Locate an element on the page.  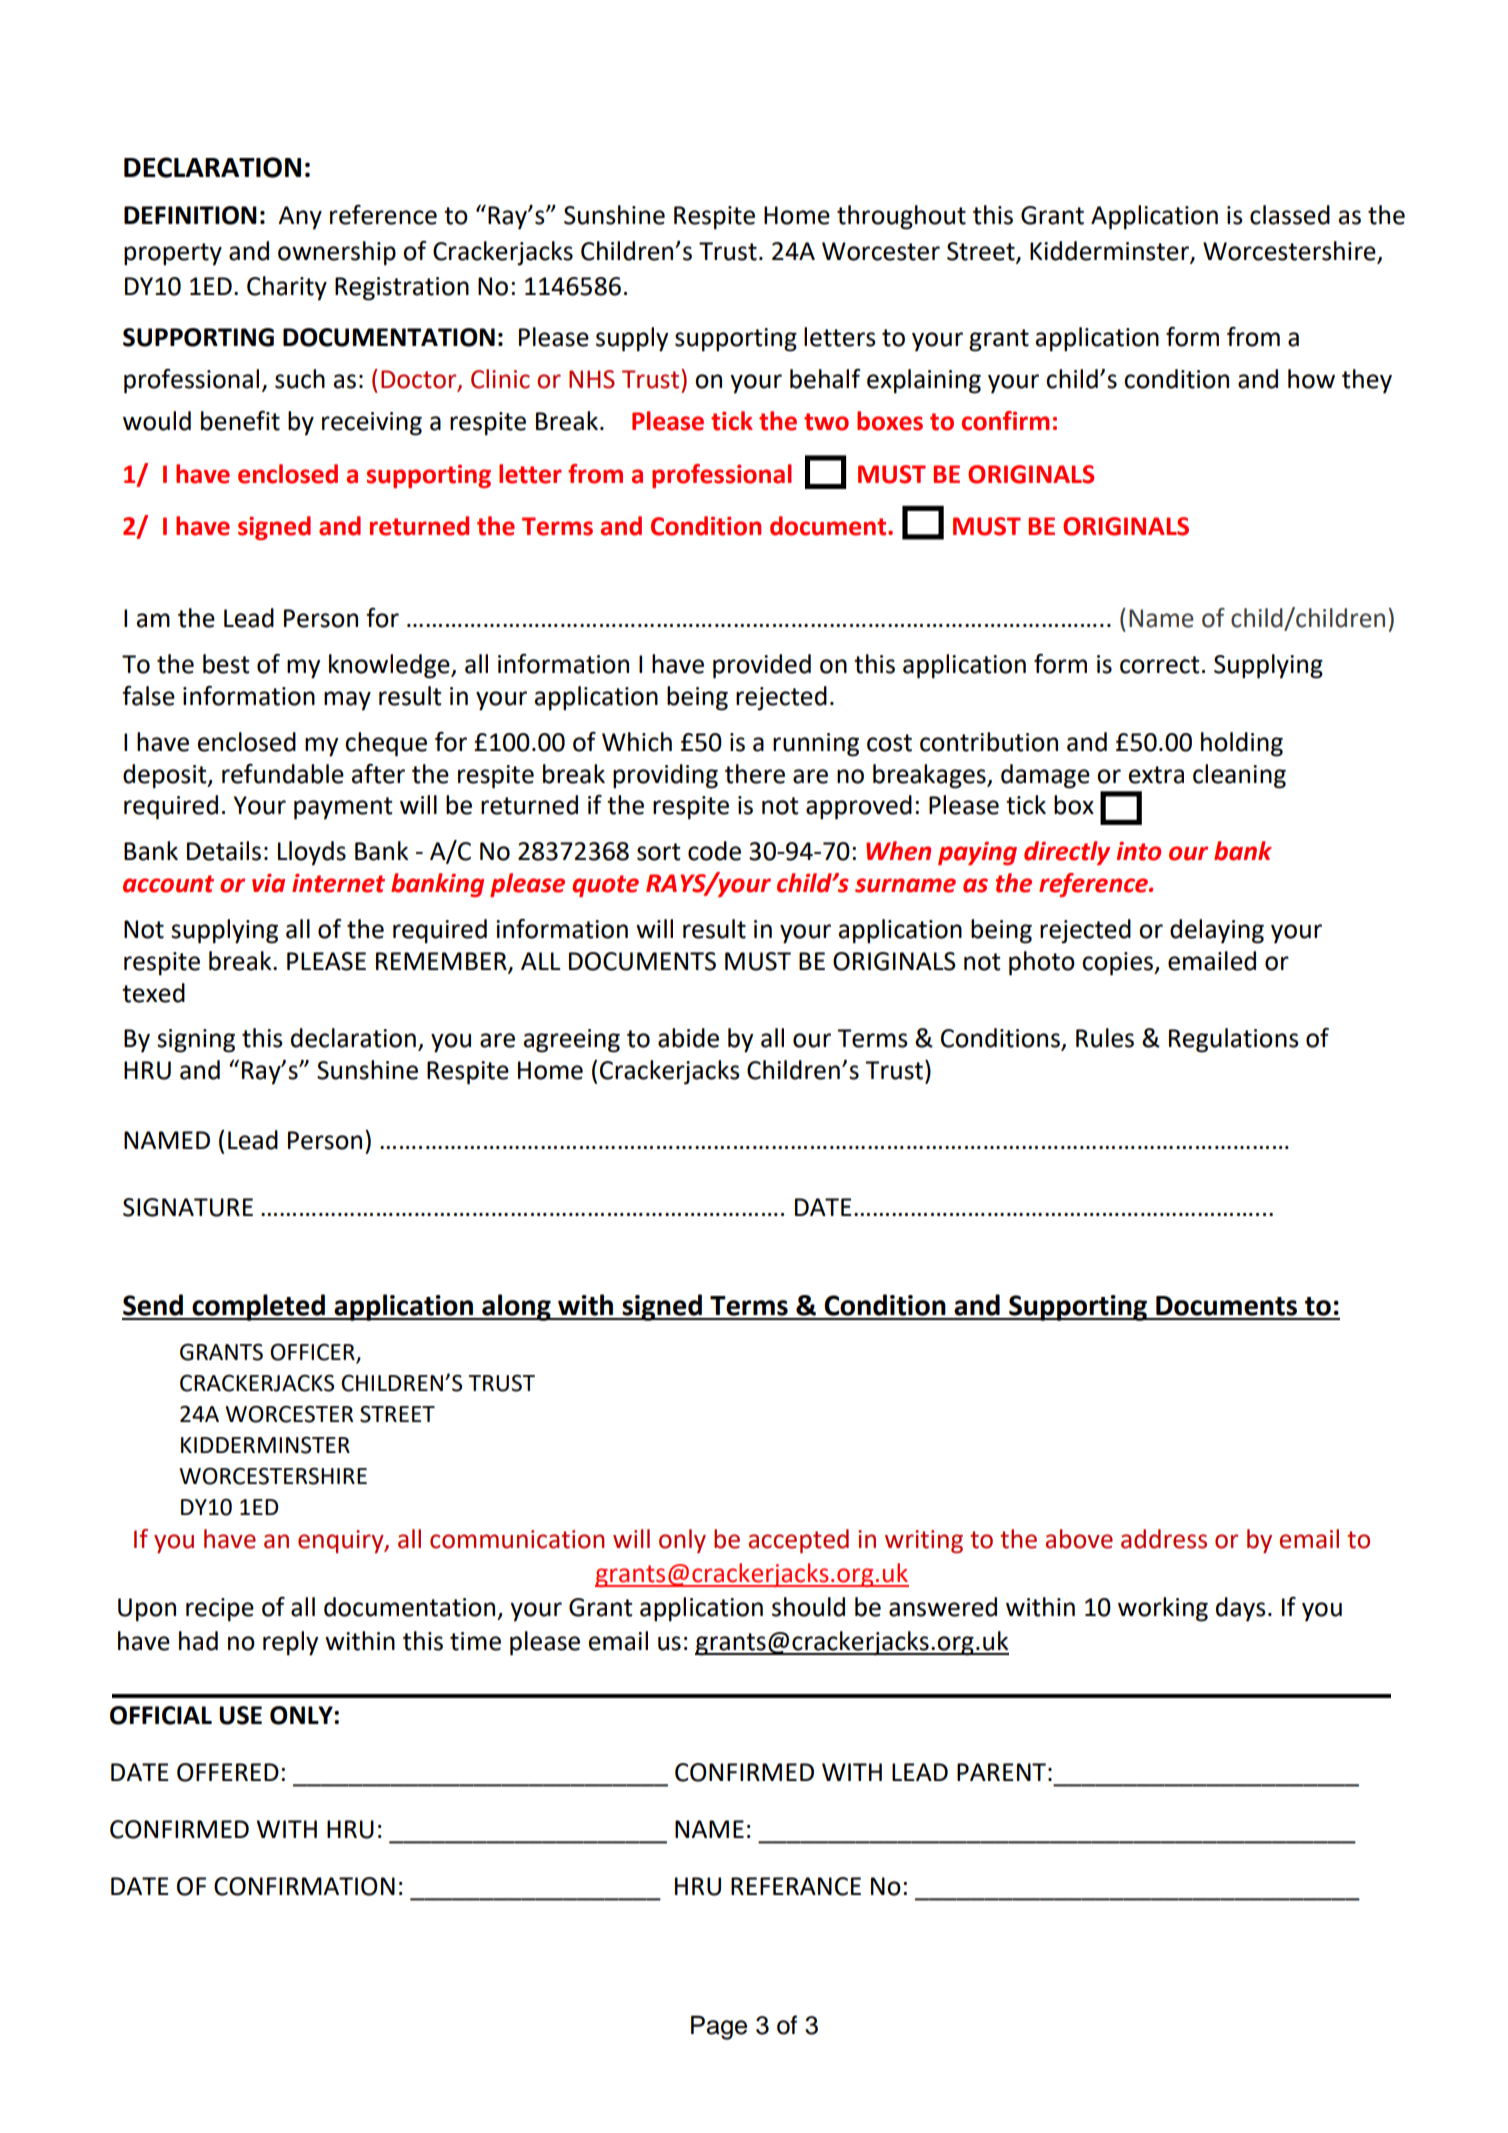
classed is located at coordinates (1290, 215).
